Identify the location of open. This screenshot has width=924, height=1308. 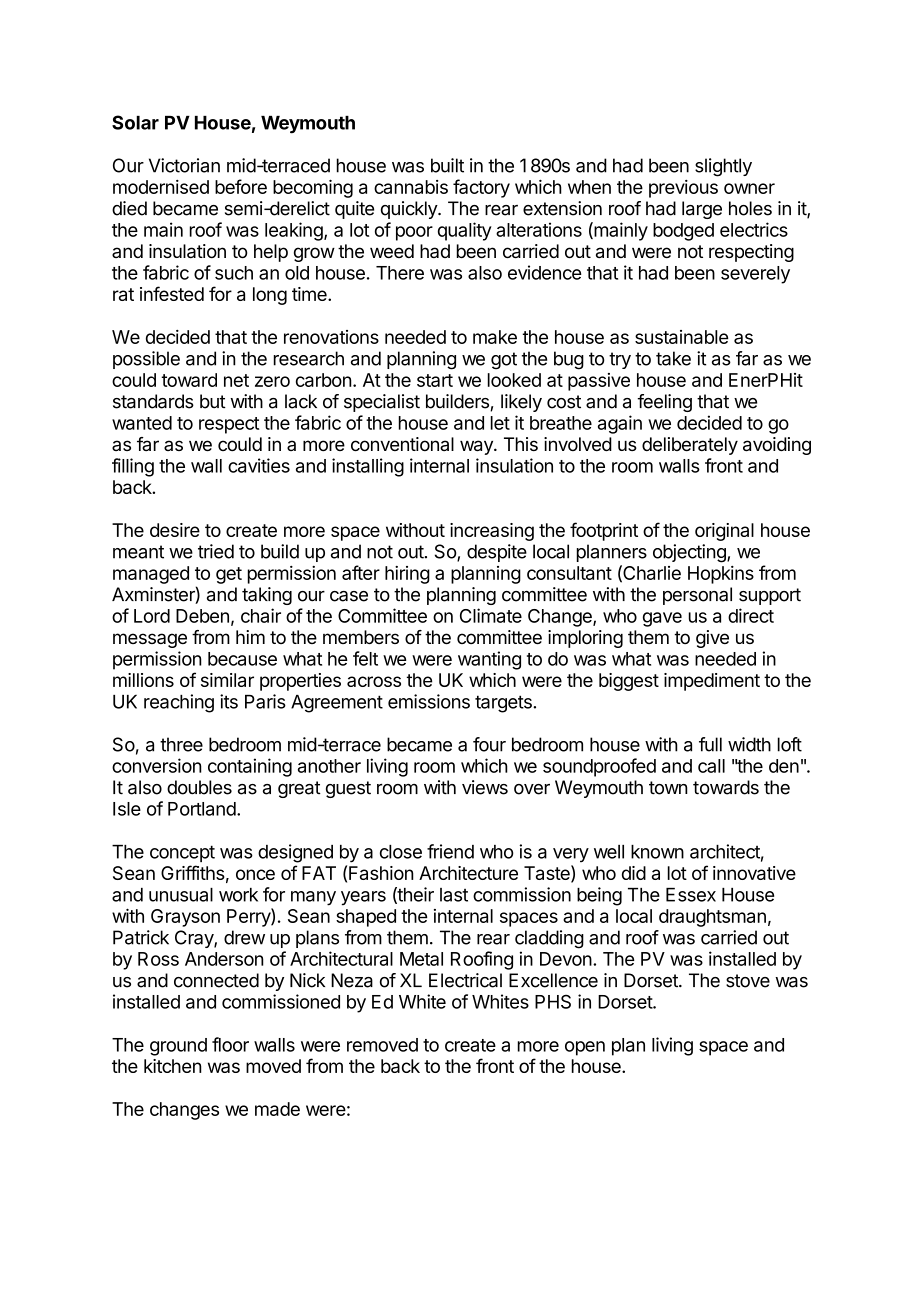
(585, 1048).
